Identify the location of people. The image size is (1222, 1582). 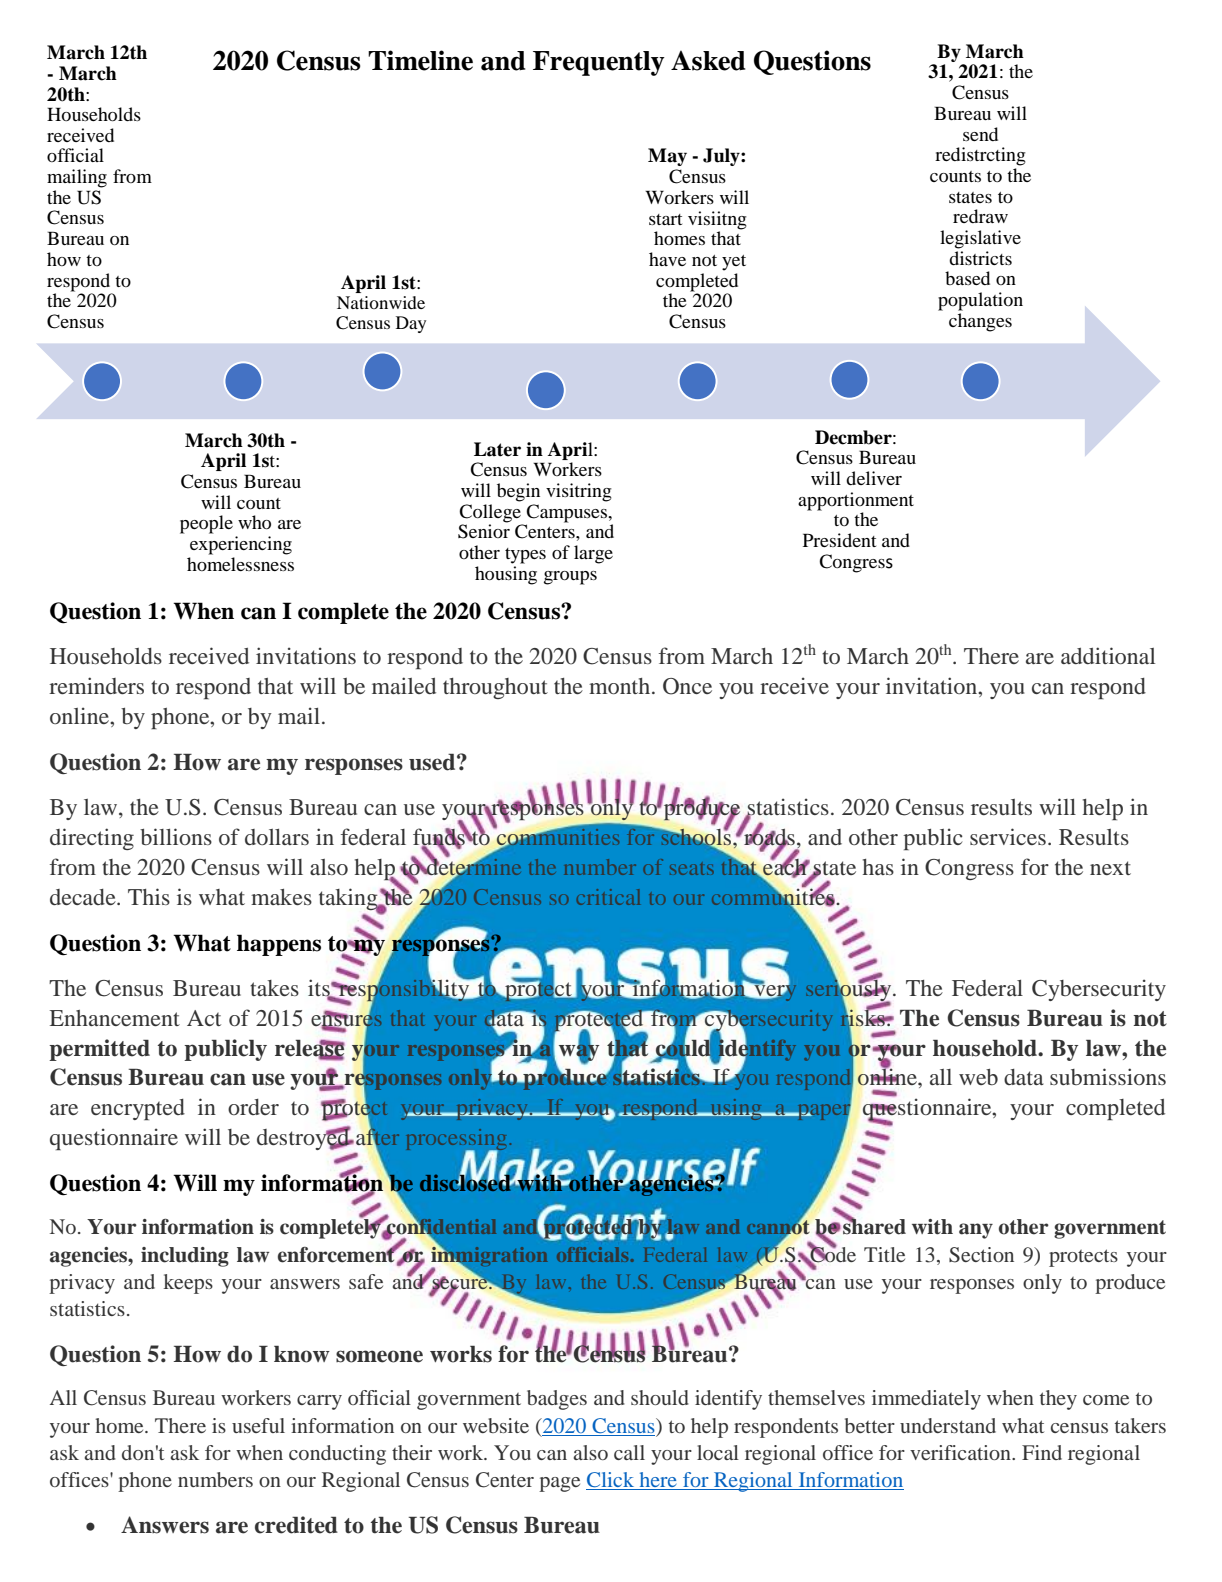
(206, 524).
